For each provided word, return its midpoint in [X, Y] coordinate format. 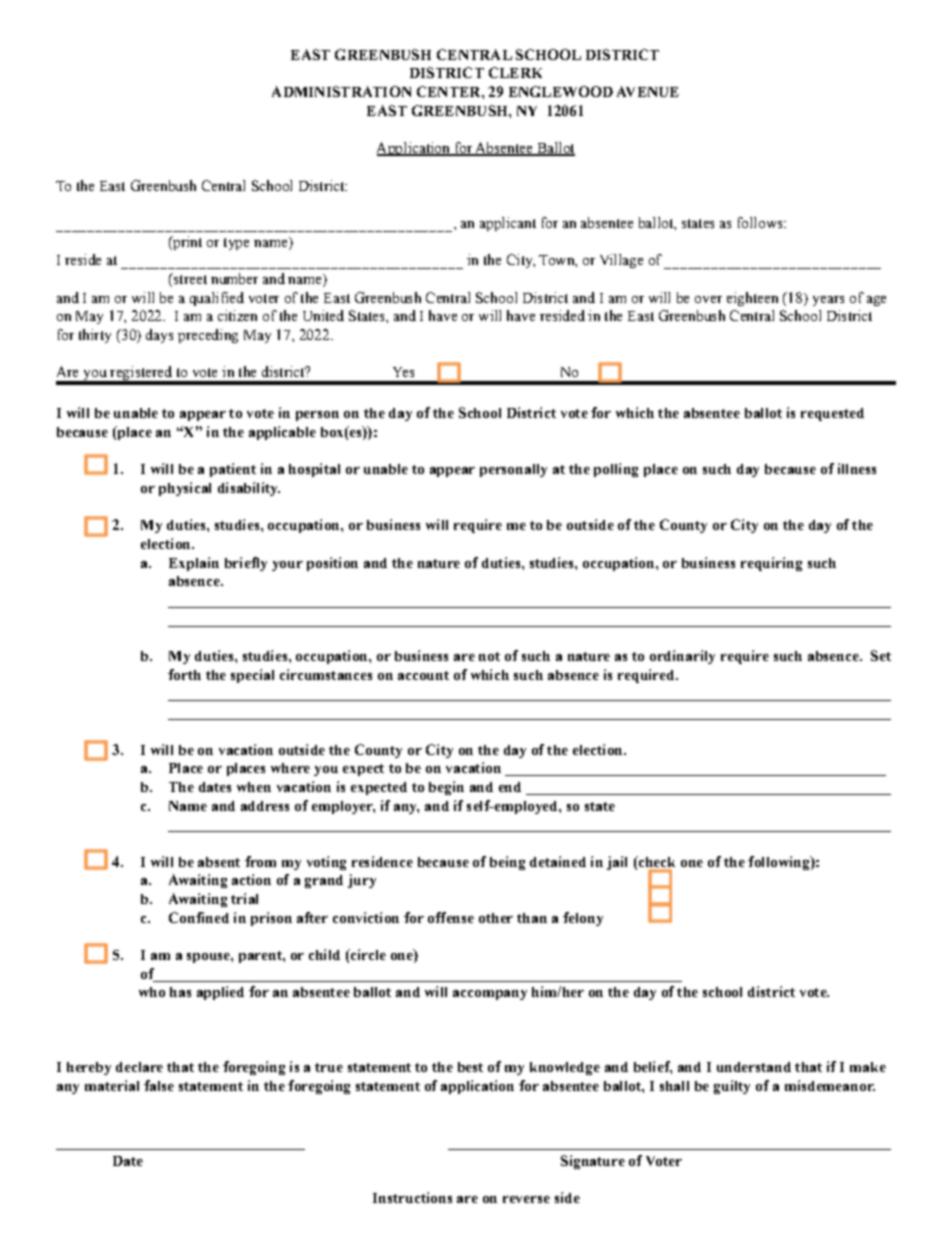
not [489, 656]
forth [184, 674]
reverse [526, 1199]
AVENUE [648, 91]
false [159, 1085]
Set [881, 655]
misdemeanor [830, 1085]
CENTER [450, 91]
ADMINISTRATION [341, 91]
